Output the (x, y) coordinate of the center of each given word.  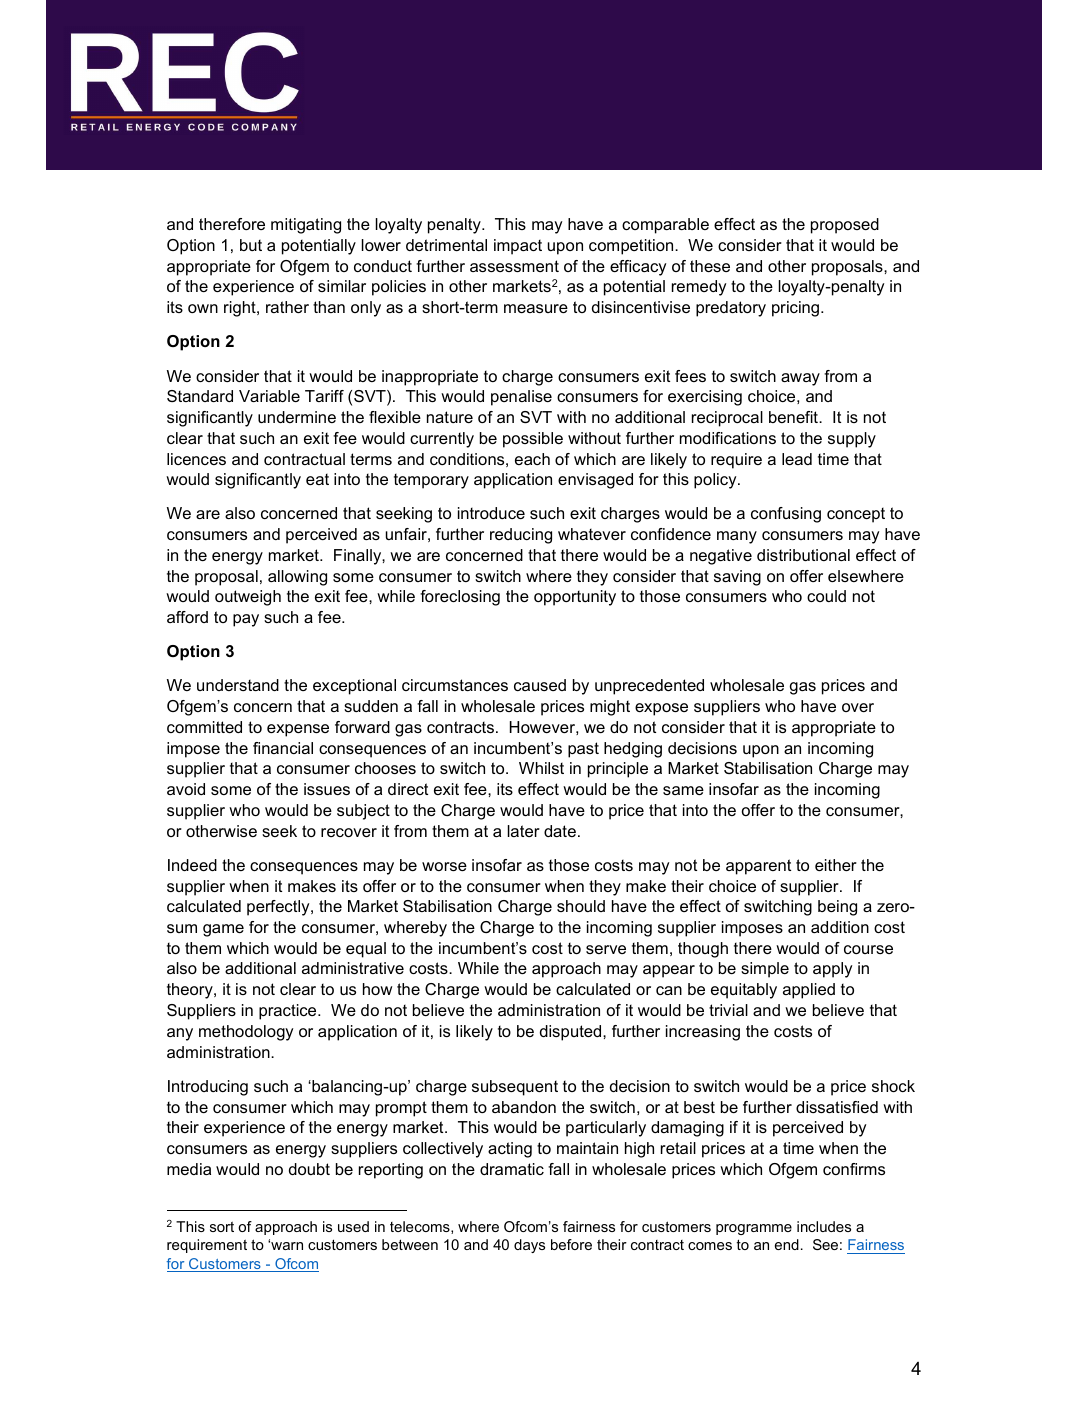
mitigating (306, 226)
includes (824, 1226)
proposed (845, 226)
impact (518, 247)
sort (222, 1226)
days (529, 1246)
